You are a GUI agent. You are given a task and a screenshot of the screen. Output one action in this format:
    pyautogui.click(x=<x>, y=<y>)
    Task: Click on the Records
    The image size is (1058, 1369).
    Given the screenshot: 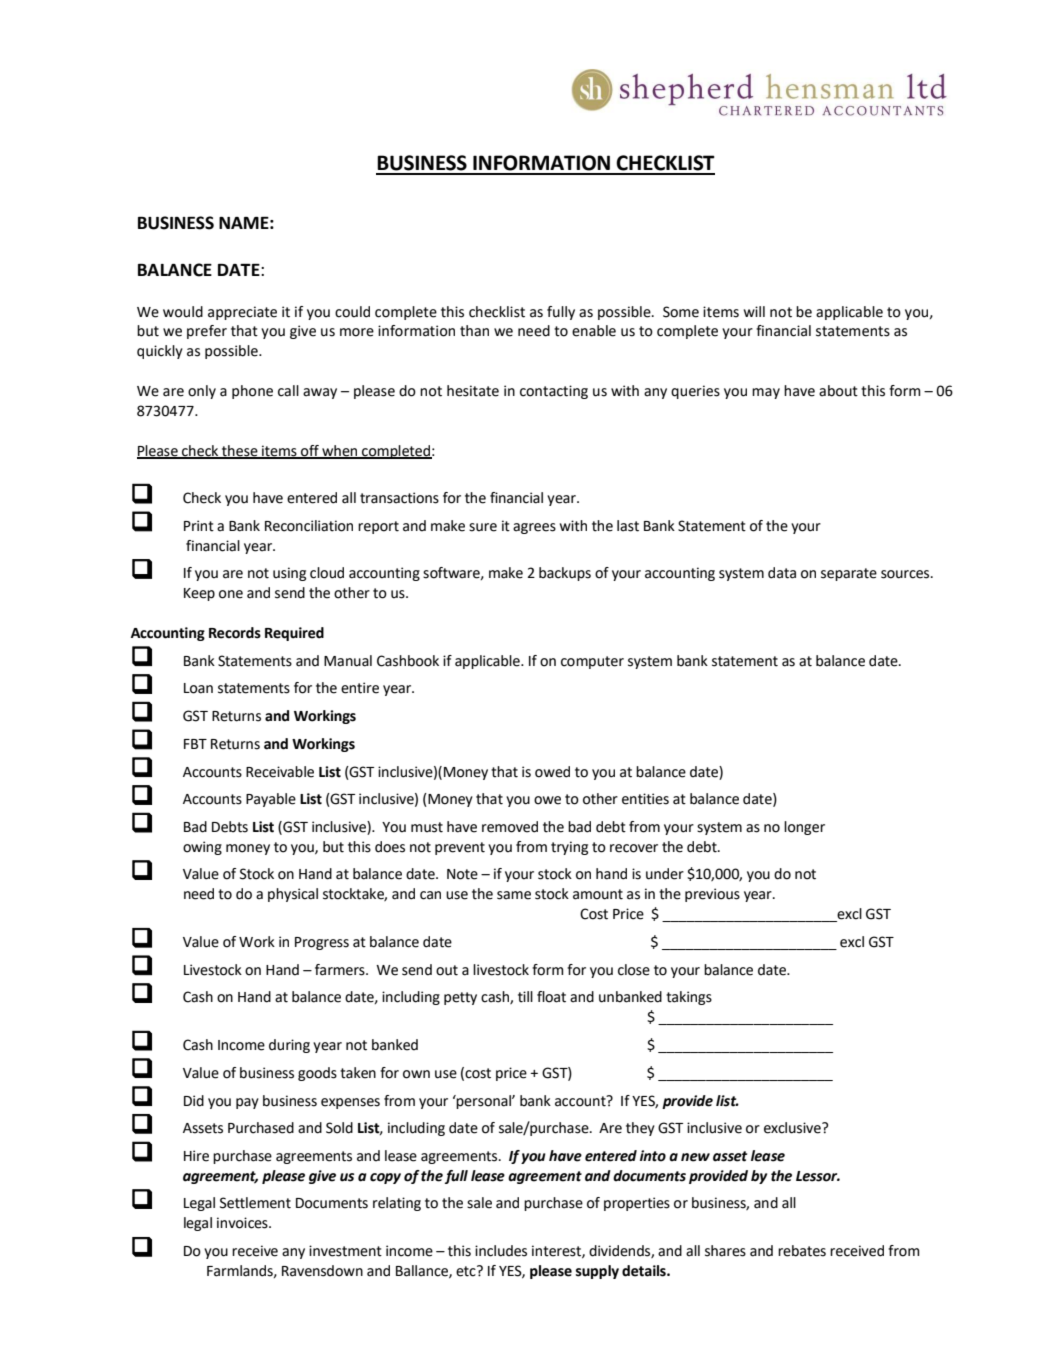 What is the action you would take?
    pyautogui.click(x=235, y=633)
